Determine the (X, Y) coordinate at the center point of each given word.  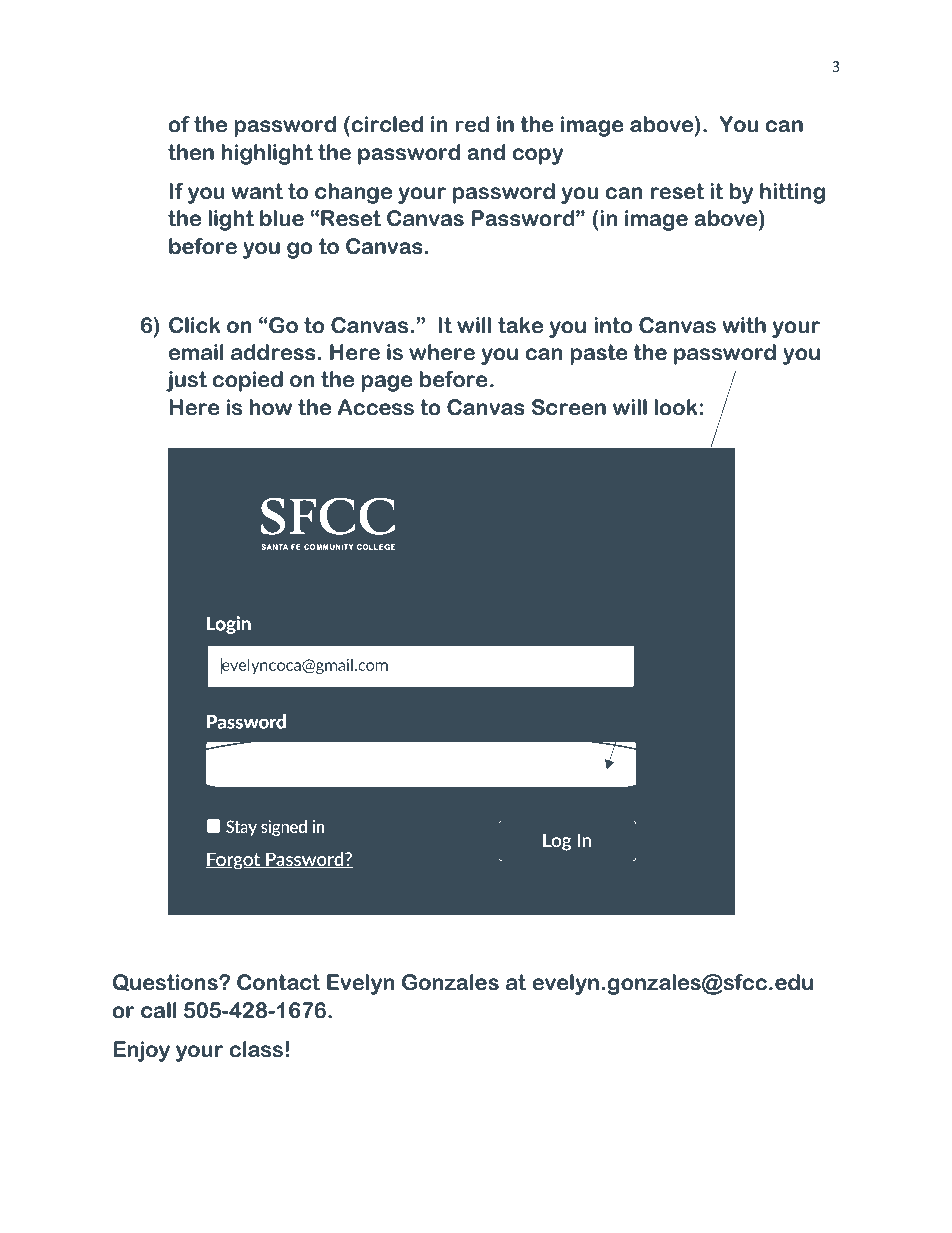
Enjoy (141, 1051)
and (486, 152)
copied (247, 381)
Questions (166, 983)
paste (599, 354)
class (256, 1049)
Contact (278, 982)
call (158, 1010)
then (191, 152)
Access (376, 407)
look (675, 407)
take (520, 325)
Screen (569, 407)
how (271, 407)
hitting (792, 193)
